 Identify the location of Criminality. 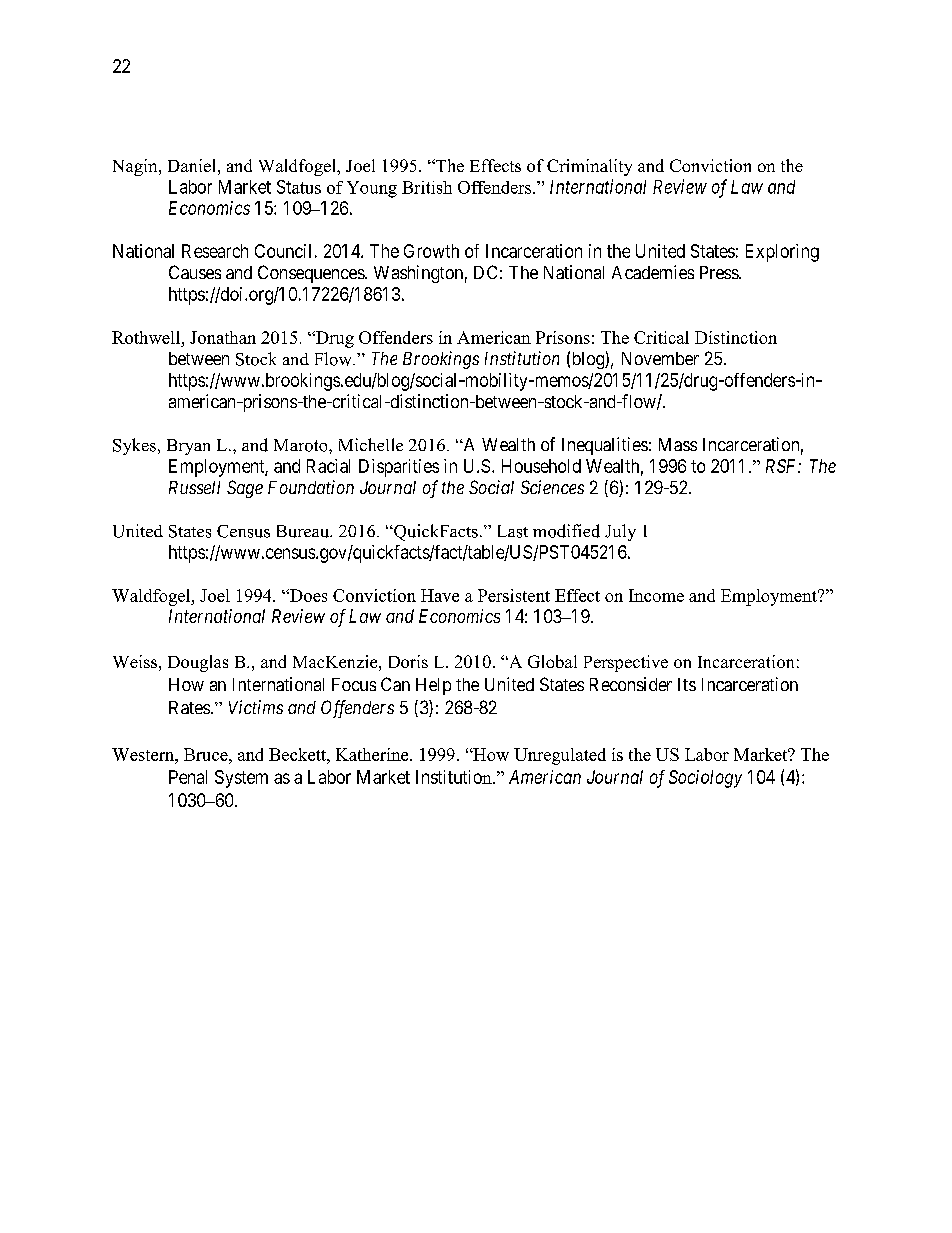
(589, 167).
